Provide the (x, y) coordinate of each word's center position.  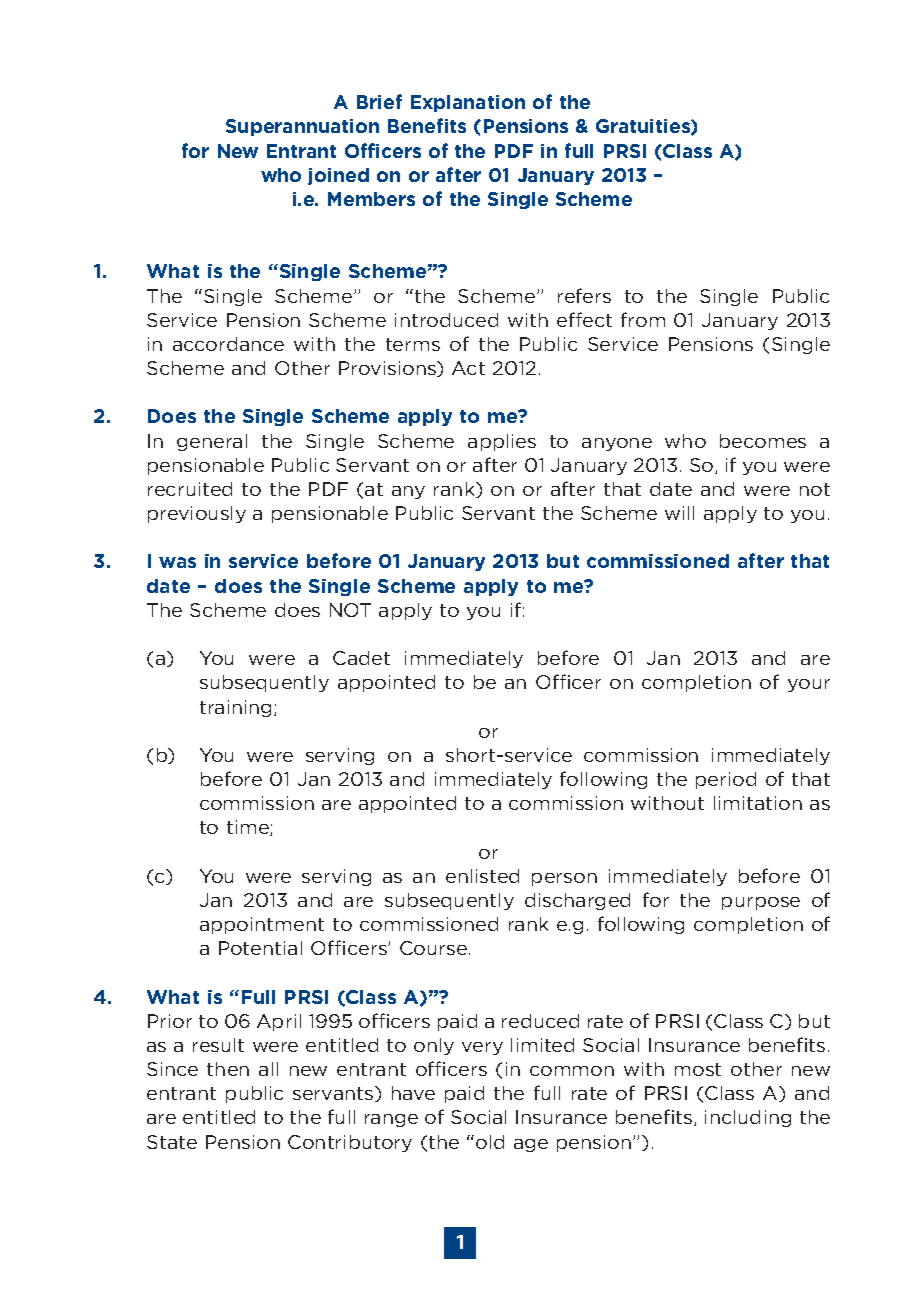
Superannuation (302, 127)
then (228, 1069)
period (726, 780)
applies (502, 442)
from (643, 319)
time (249, 828)
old (490, 1142)
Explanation (468, 103)
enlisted (482, 876)
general (212, 442)
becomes (763, 441)
